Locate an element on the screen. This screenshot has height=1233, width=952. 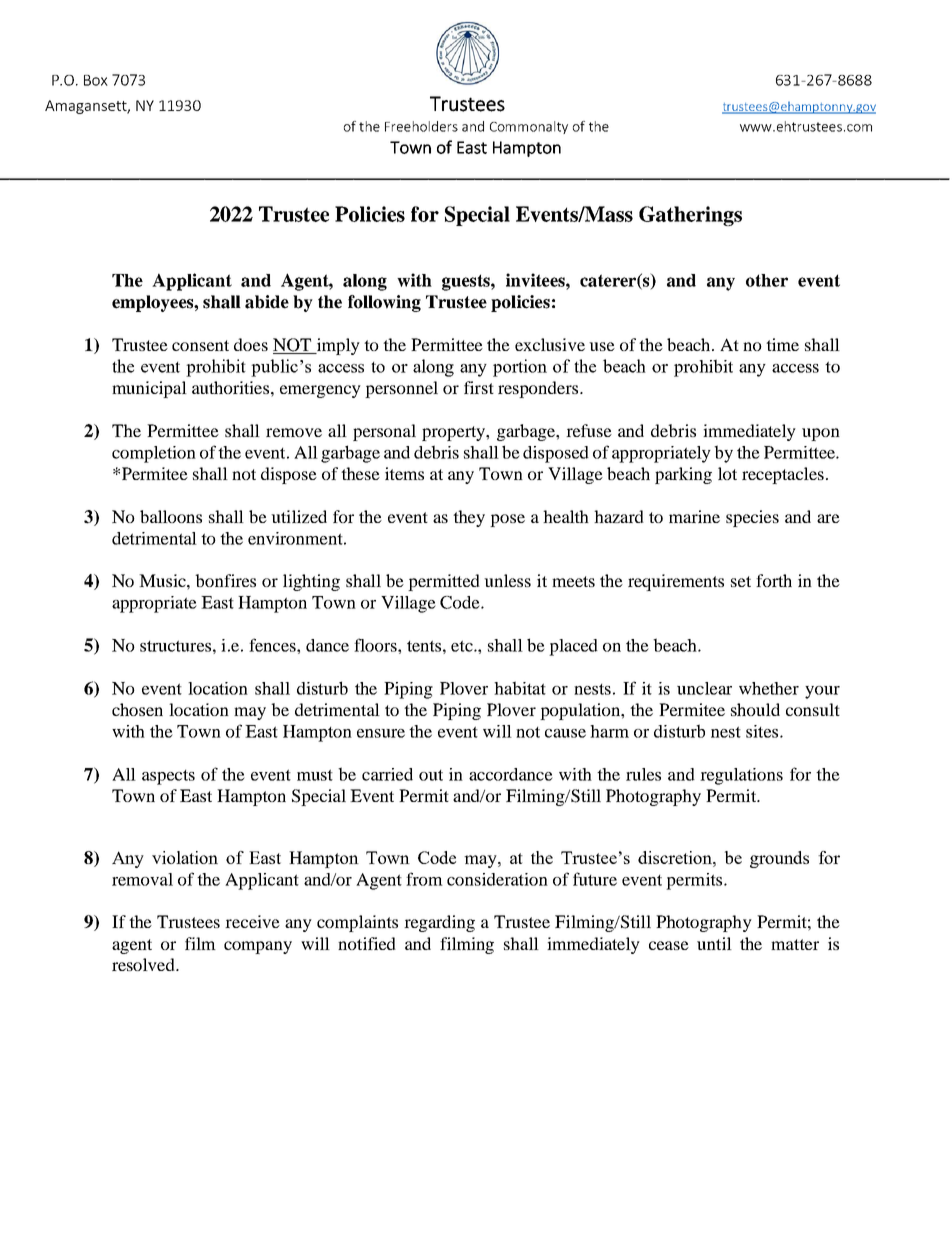
whether is located at coordinates (769, 688).
